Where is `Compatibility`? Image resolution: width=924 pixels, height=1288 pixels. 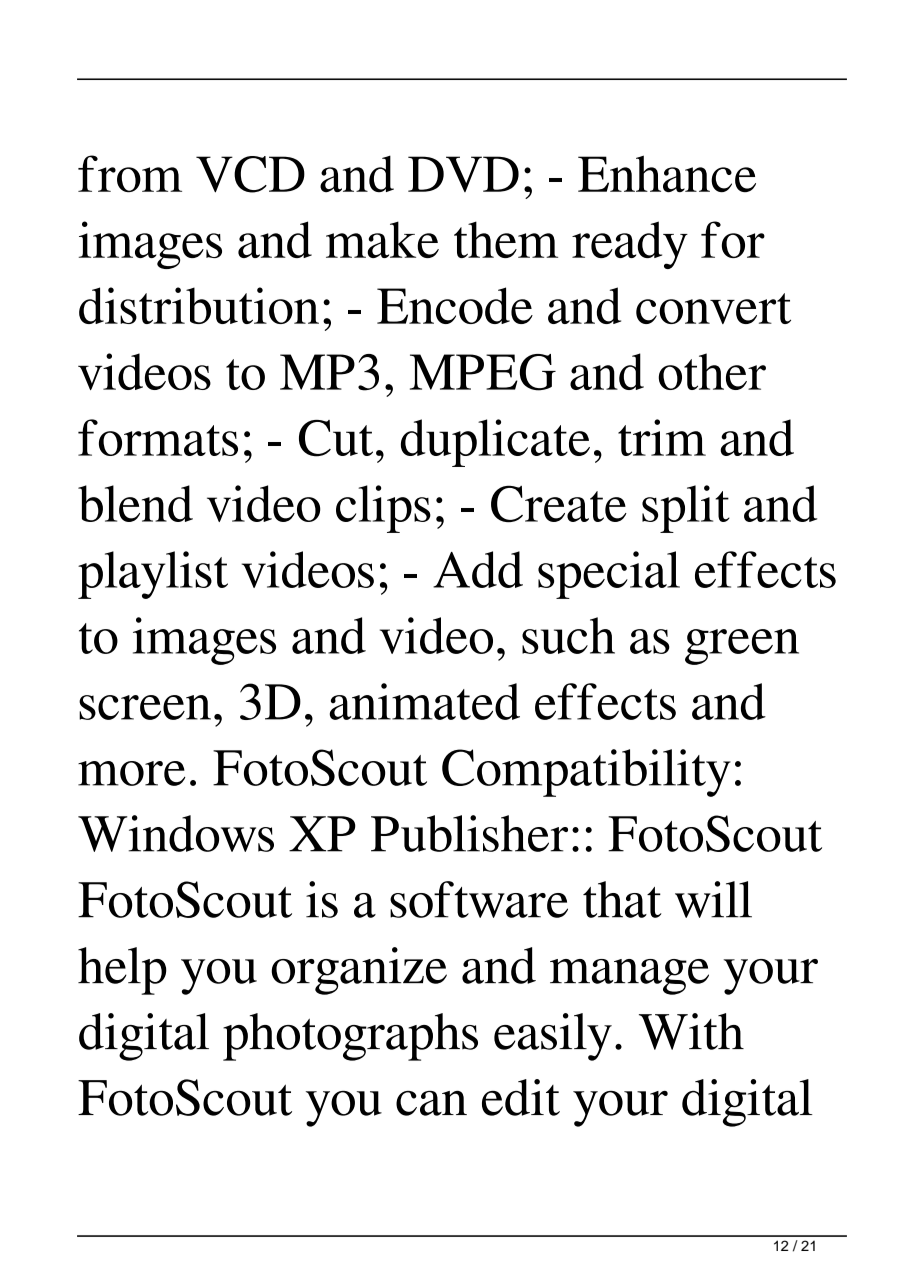 Compatibility is located at coordinates (586, 773).
